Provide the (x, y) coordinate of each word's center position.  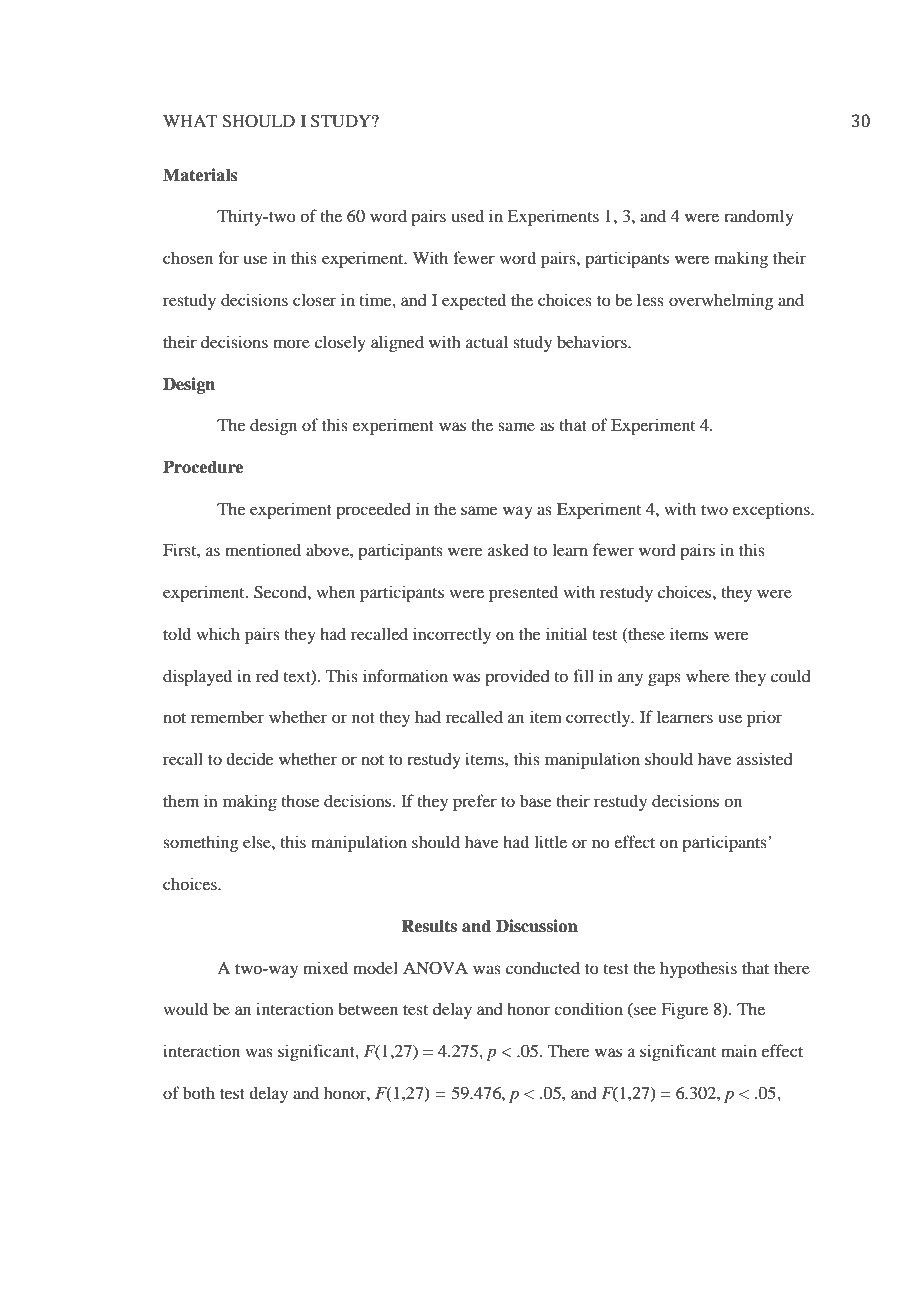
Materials (200, 175)
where (708, 675)
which (218, 633)
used (468, 215)
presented (523, 593)
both (199, 1092)
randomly (759, 217)
